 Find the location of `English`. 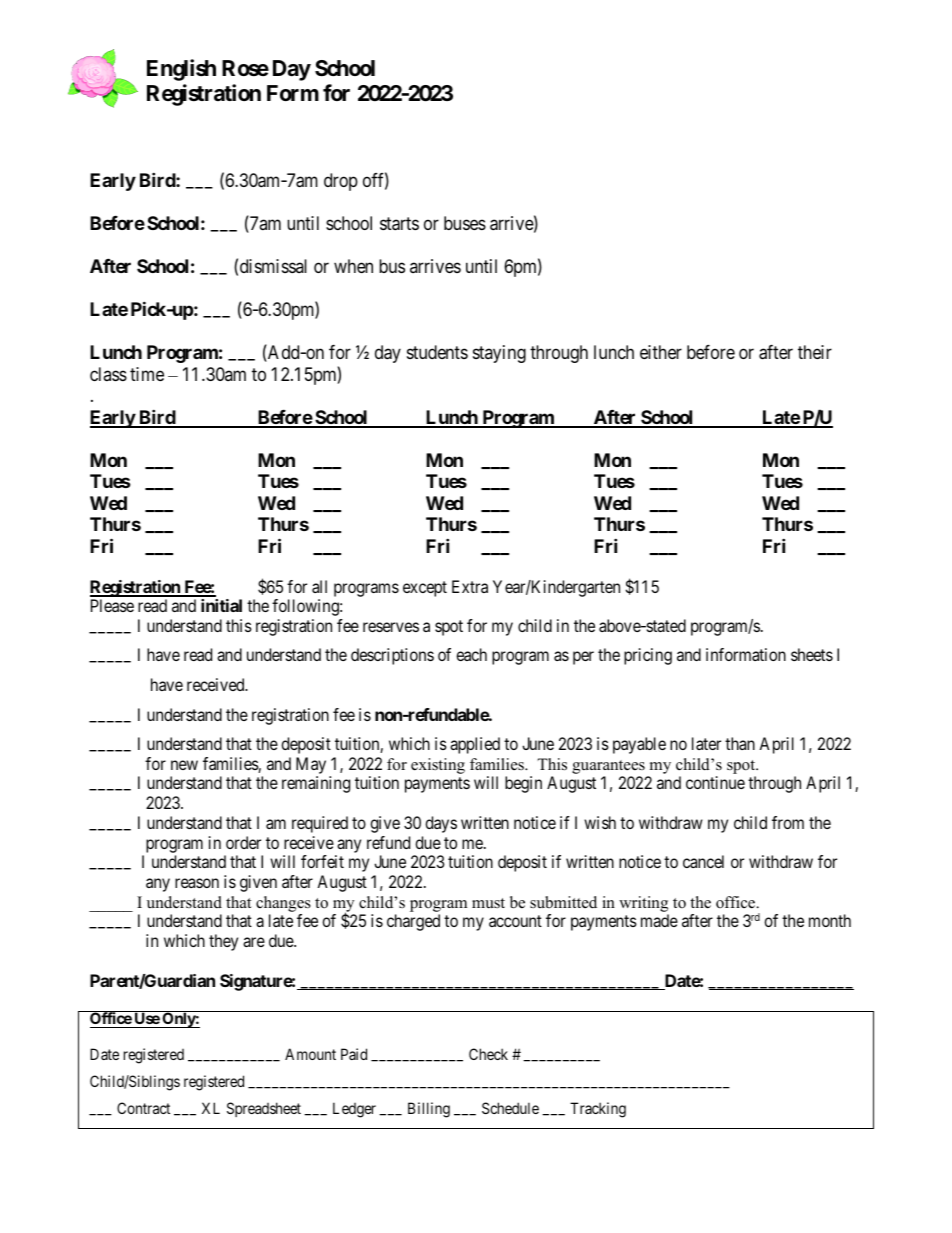

English is located at coordinates (181, 70).
